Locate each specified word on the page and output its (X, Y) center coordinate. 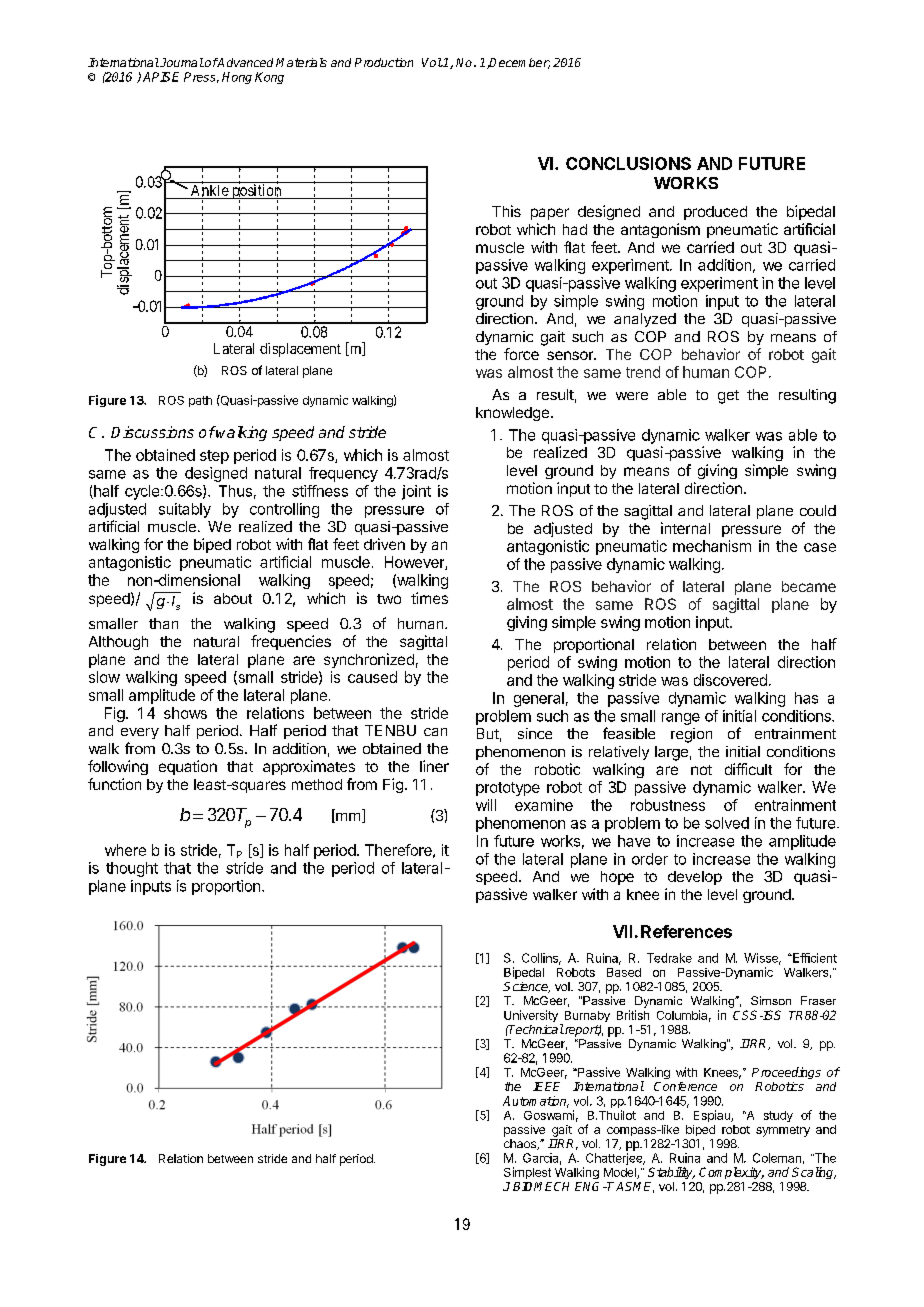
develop (695, 878)
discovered (730, 680)
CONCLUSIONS (628, 163)
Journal (181, 62)
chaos (521, 1144)
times (429, 598)
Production (384, 62)
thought (132, 869)
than (163, 623)
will (486, 805)
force (521, 354)
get (728, 397)
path (200, 401)
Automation (536, 1102)
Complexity (731, 1173)
